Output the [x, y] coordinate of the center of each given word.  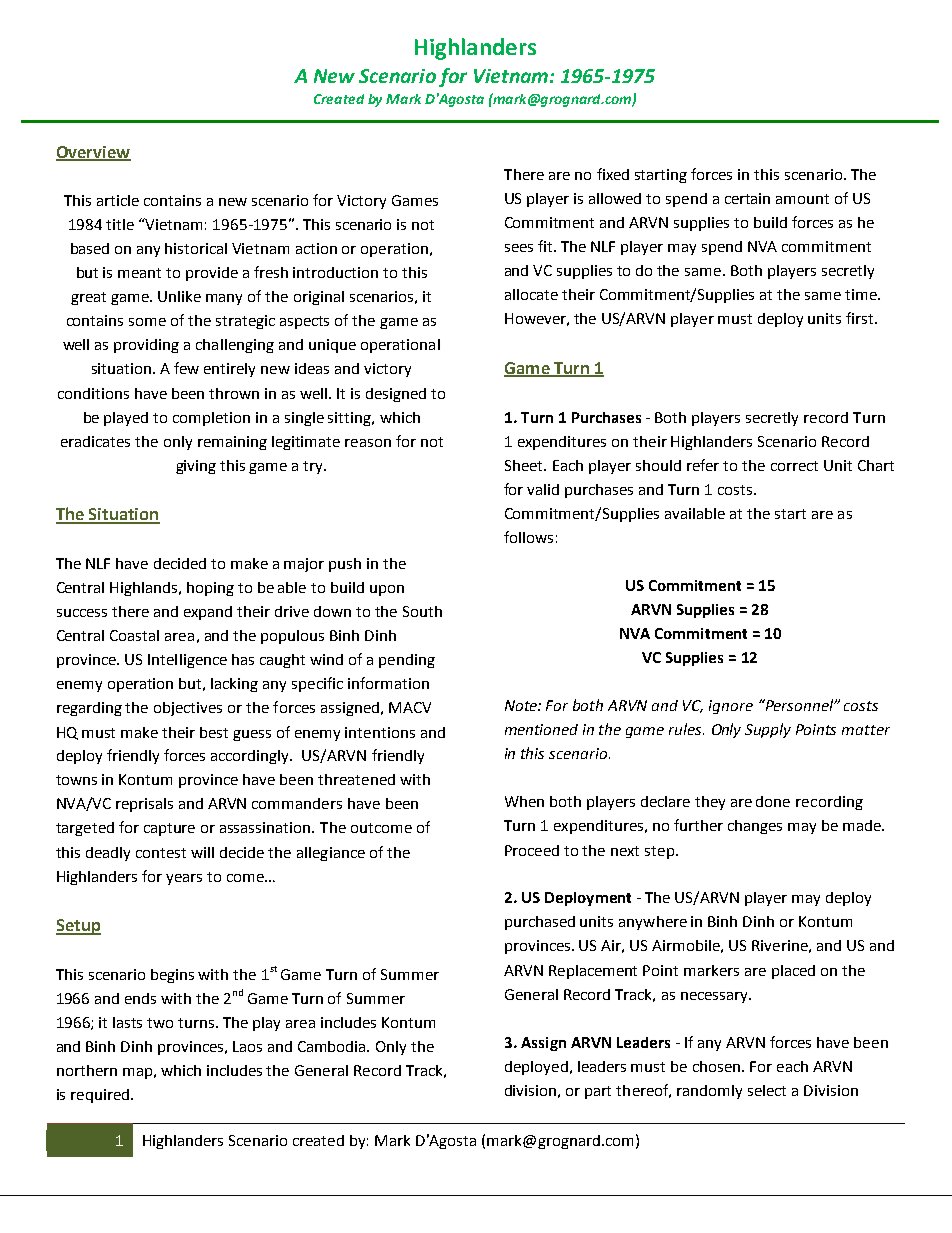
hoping [210, 589]
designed [396, 395]
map [137, 1073]
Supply [768, 730]
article [118, 200]
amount [802, 199]
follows [528, 537]
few [186, 368]
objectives [188, 709]
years [184, 879]
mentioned [541, 729]
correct [794, 466]
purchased [540, 923]
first [861, 318]
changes [755, 827]
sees [519, 248]
